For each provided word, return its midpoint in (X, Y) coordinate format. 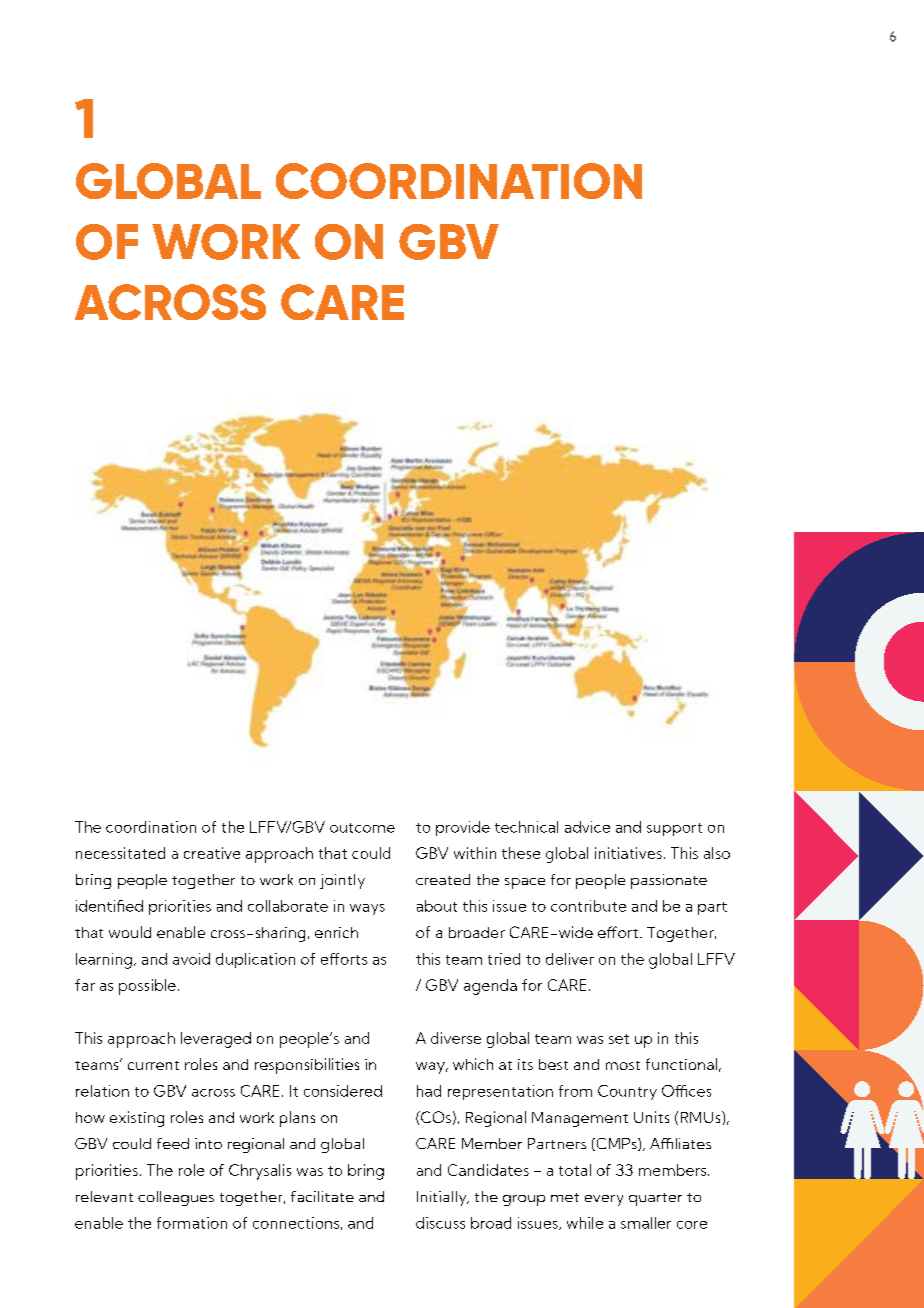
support (674, 829)
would (130, 932)
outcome (362, 828)
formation (192, 1223)
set (619, 1039)
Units (651, 1117)
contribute (588, 906)
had (429, 1091)
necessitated (120, 853)
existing (137, 1119)
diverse (456, 1038)
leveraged (216, 1040)
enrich (336, 932)
